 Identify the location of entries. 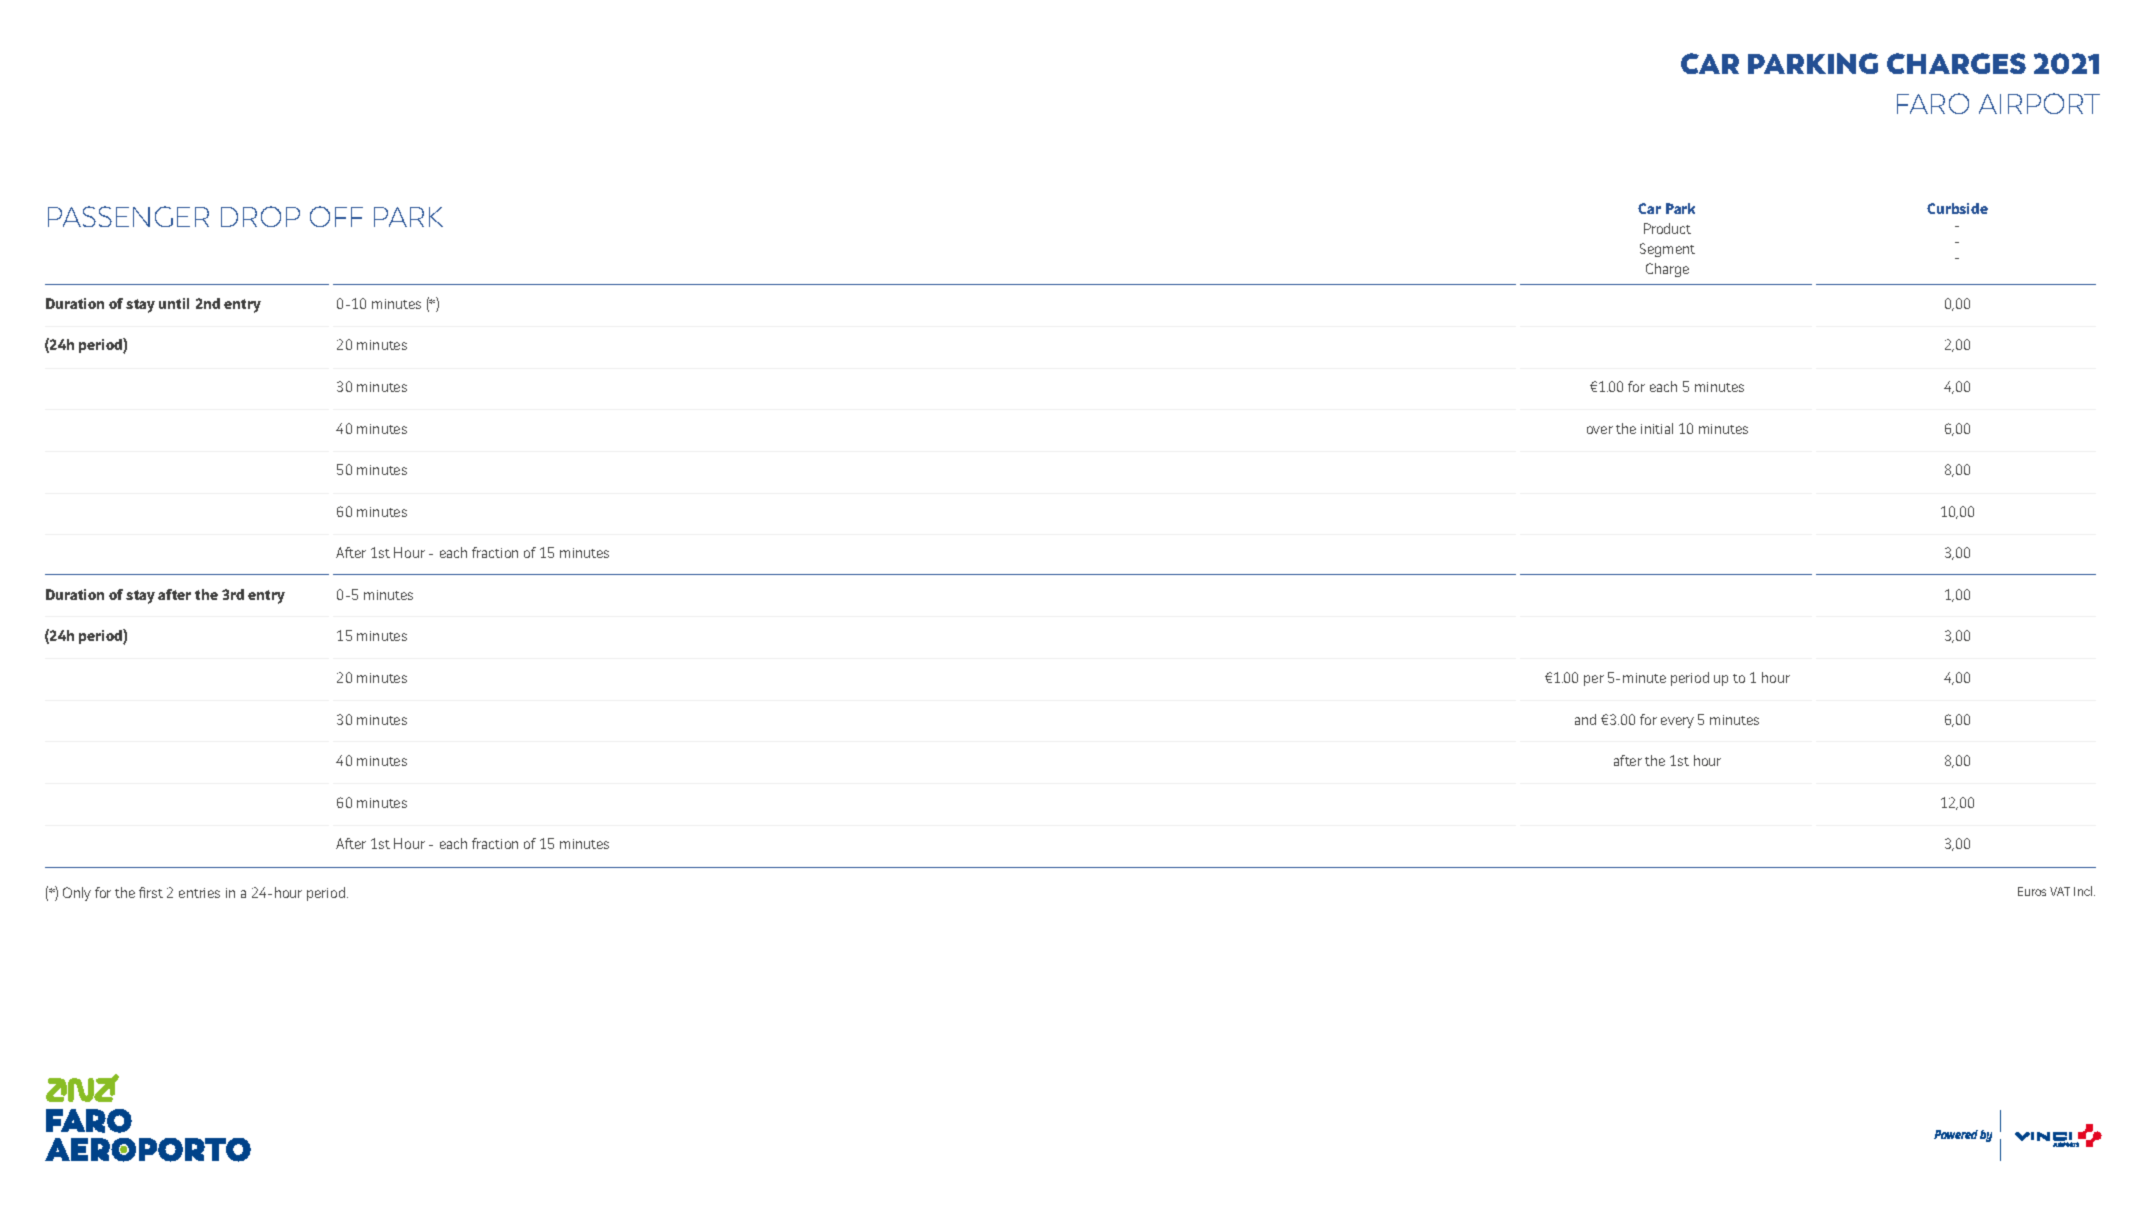
(199, 893).
